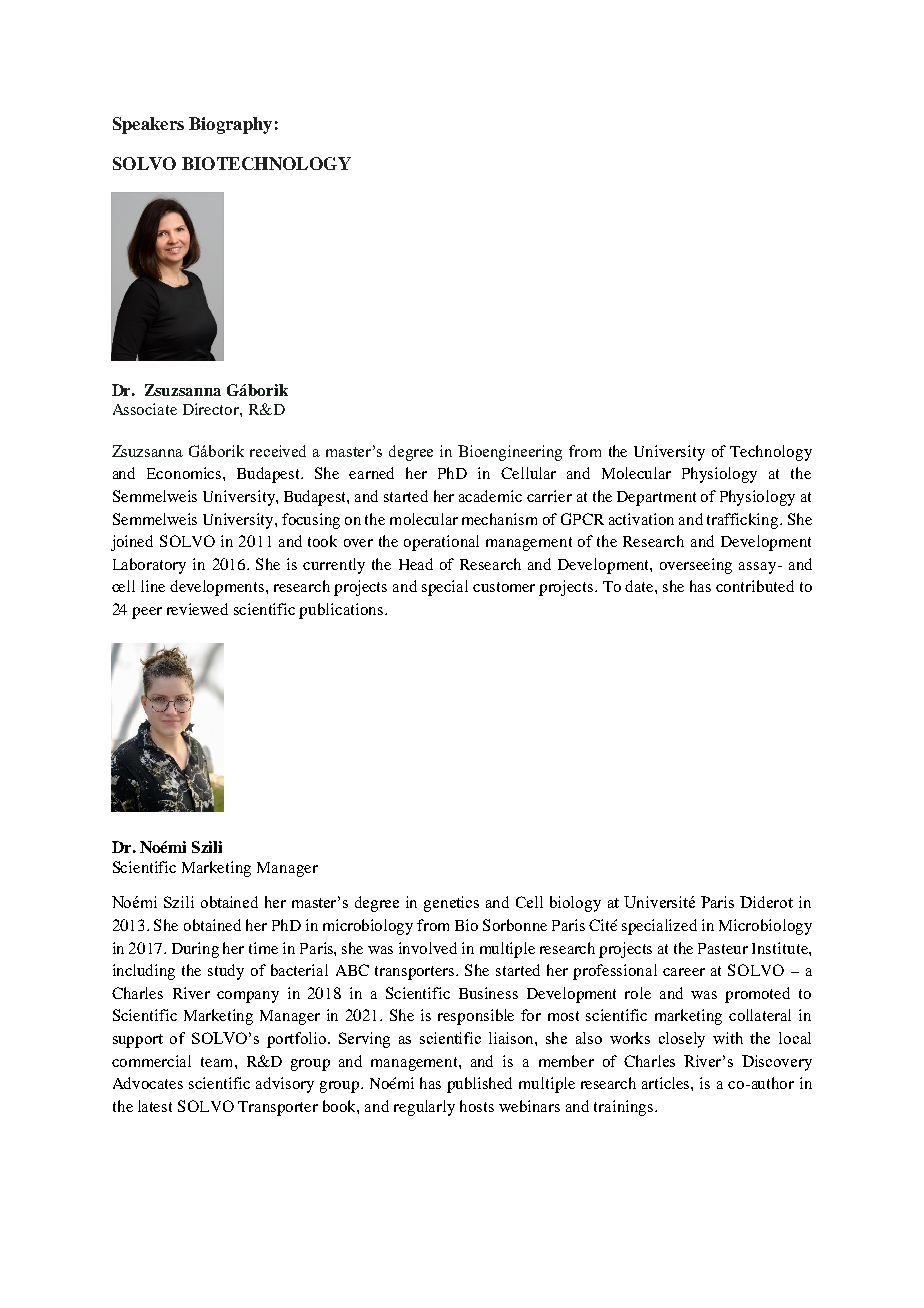  Describe the element at coordinates (451, 904) in the image. I see `genetics` at that location.
